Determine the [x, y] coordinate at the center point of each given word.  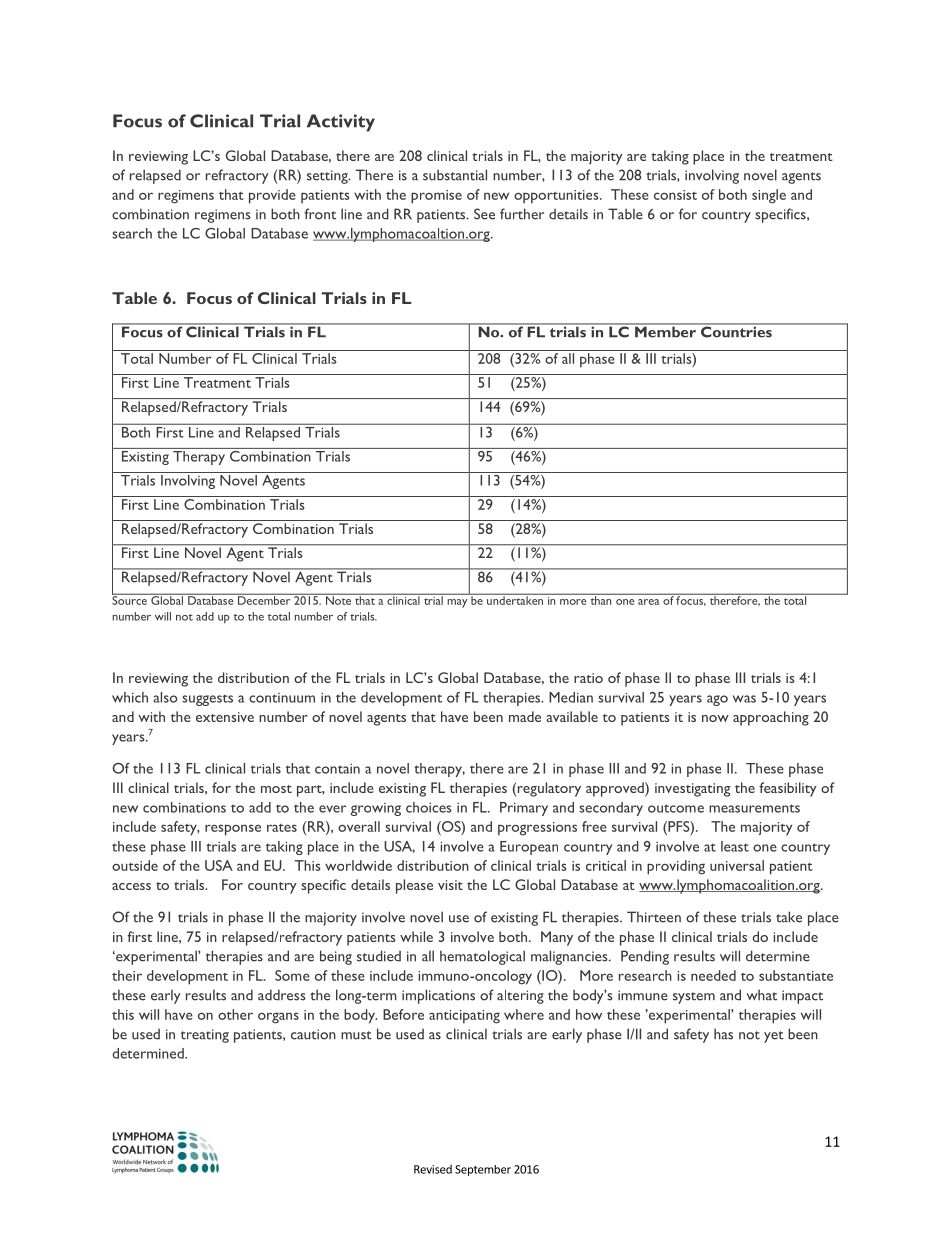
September [483, 1170]
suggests [207, 700]
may [457, 603]
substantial [455, 175]
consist [675, 195]
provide [272, 196]
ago [717, 700]
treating [205, 1036]
